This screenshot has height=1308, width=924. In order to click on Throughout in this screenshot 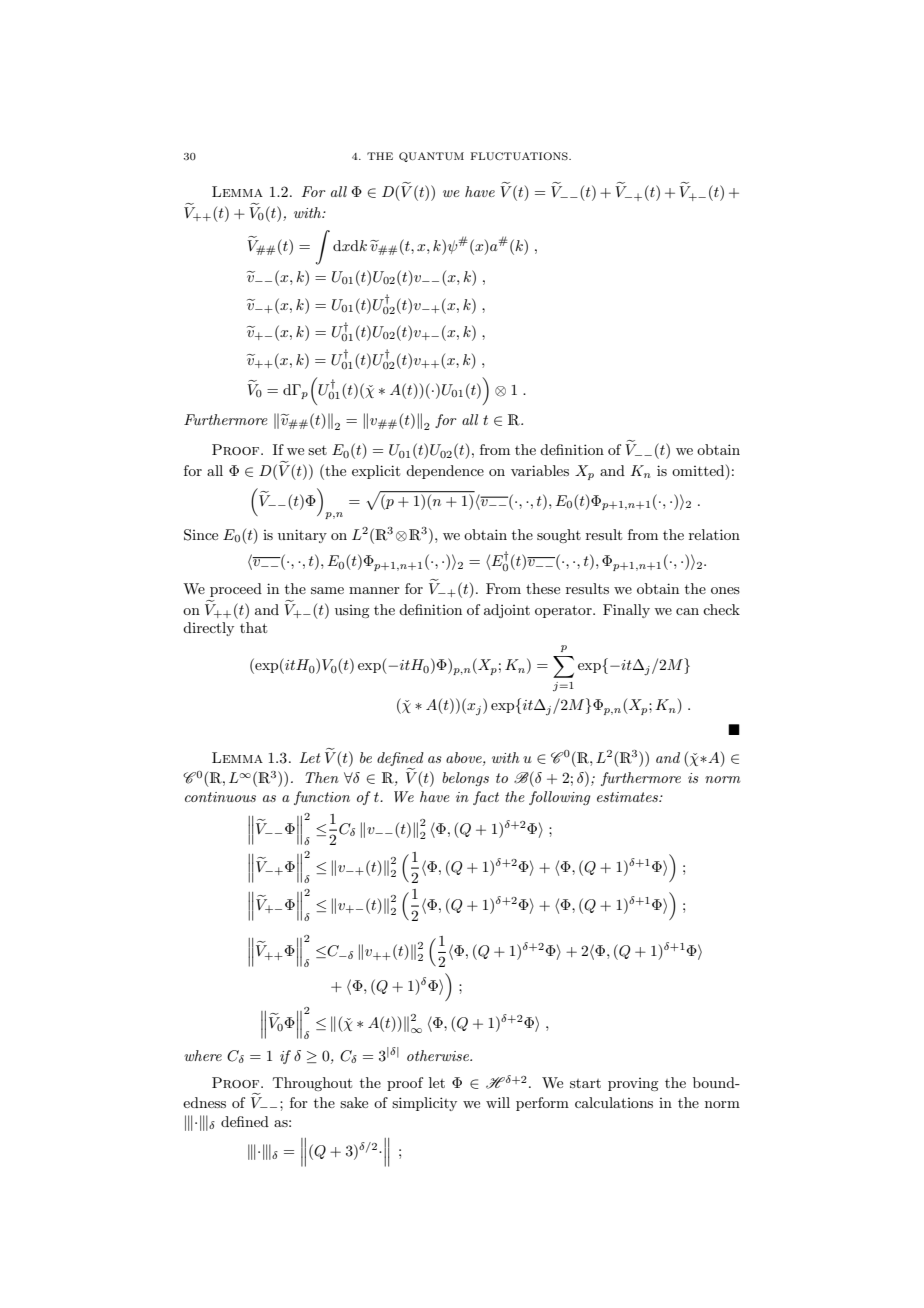, I will do `click(312, 1084)`.
